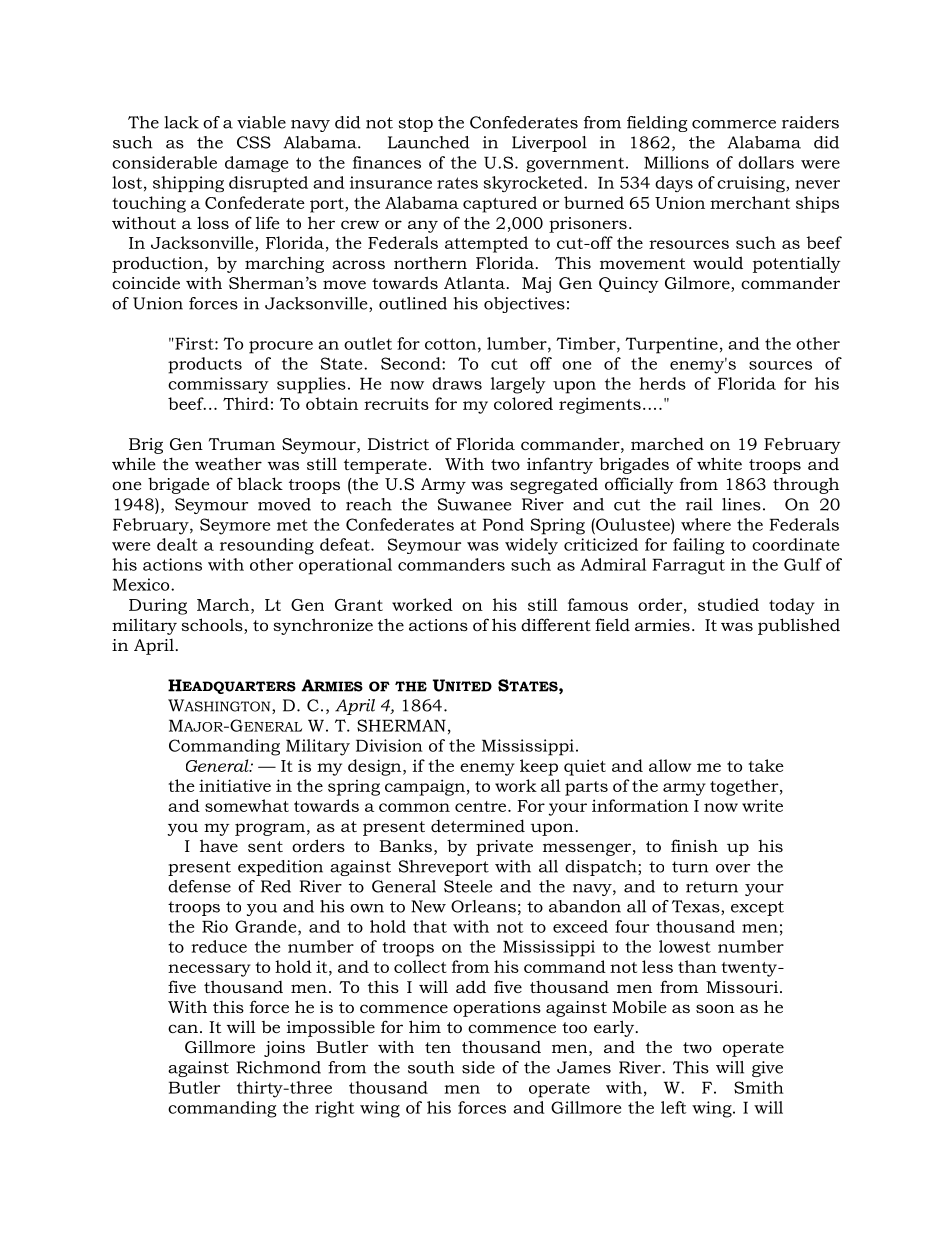 This image has width=952, height=1233. Describe the element at coordinates (474, 504) in the image. I see `Suwanee` at that location.
